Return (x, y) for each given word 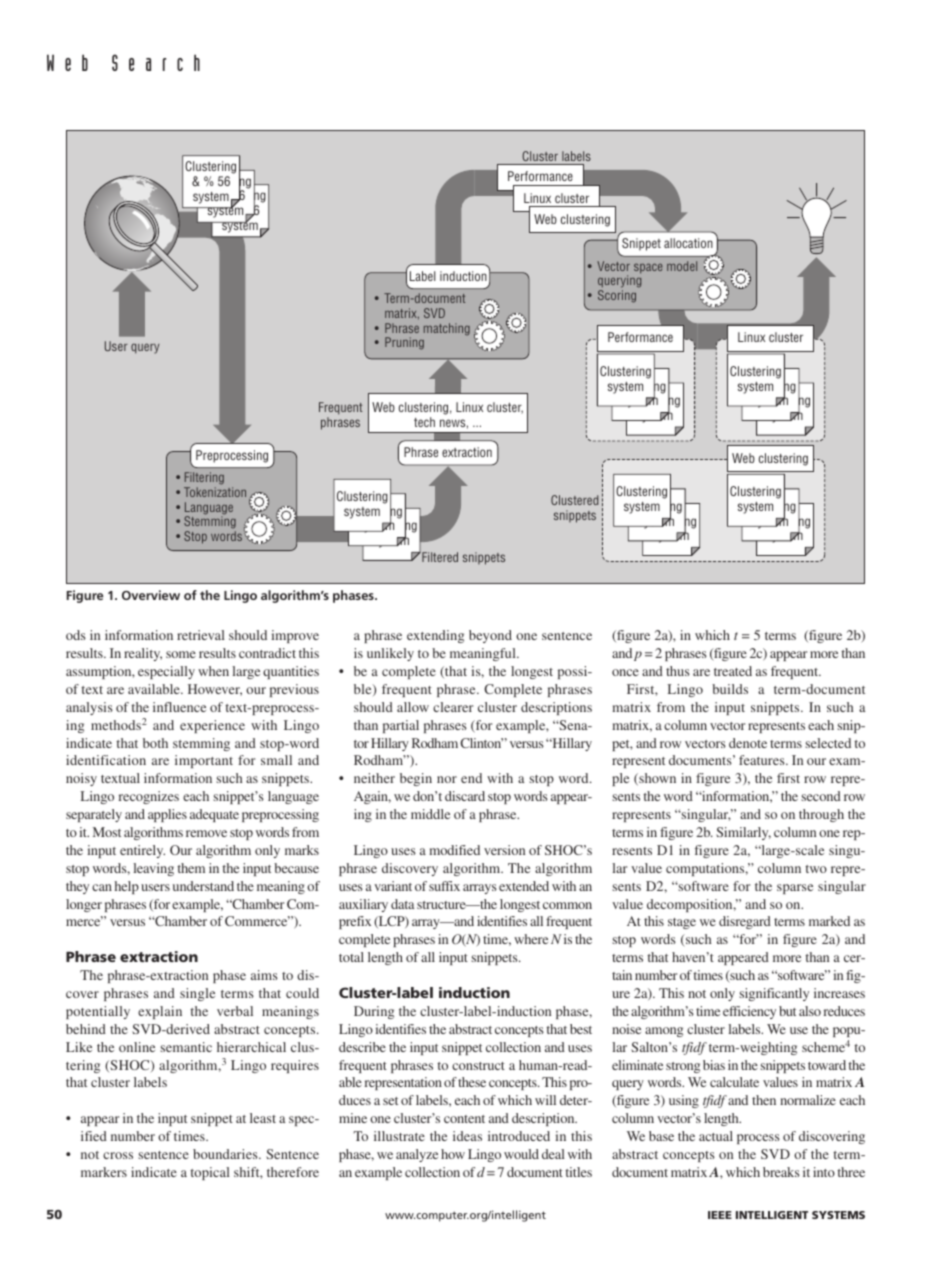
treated (733, 671)
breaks (781, 1172)
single (197, 994)
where (531, 939)
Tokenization (215, 492)
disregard (745, 922)
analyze (417, 1155)
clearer (453, 707)
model (682, 266)
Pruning (404, 343)
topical (210, 1173)
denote (748, 743)
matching (447, 329)
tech (424, 422)
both (155, 743)
